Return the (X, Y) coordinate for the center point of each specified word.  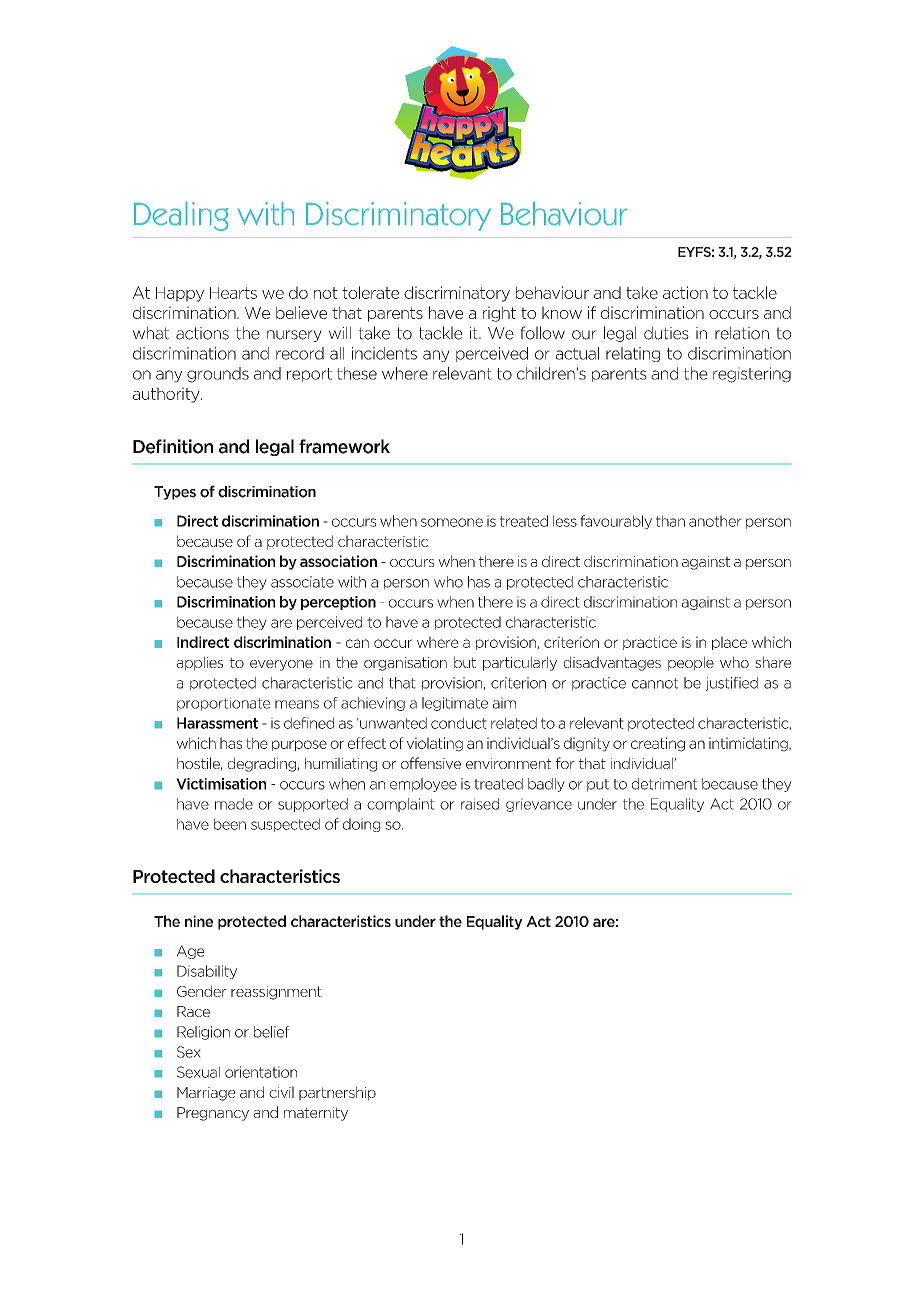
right (499, 314)
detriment (665, 784)
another (715, 521)
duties (666, 333)
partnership (337, 1093)
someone (452, 522)
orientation (261, 1072)
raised (480, 804)
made (234, 804)
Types (175, 493)
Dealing (181, 216)
